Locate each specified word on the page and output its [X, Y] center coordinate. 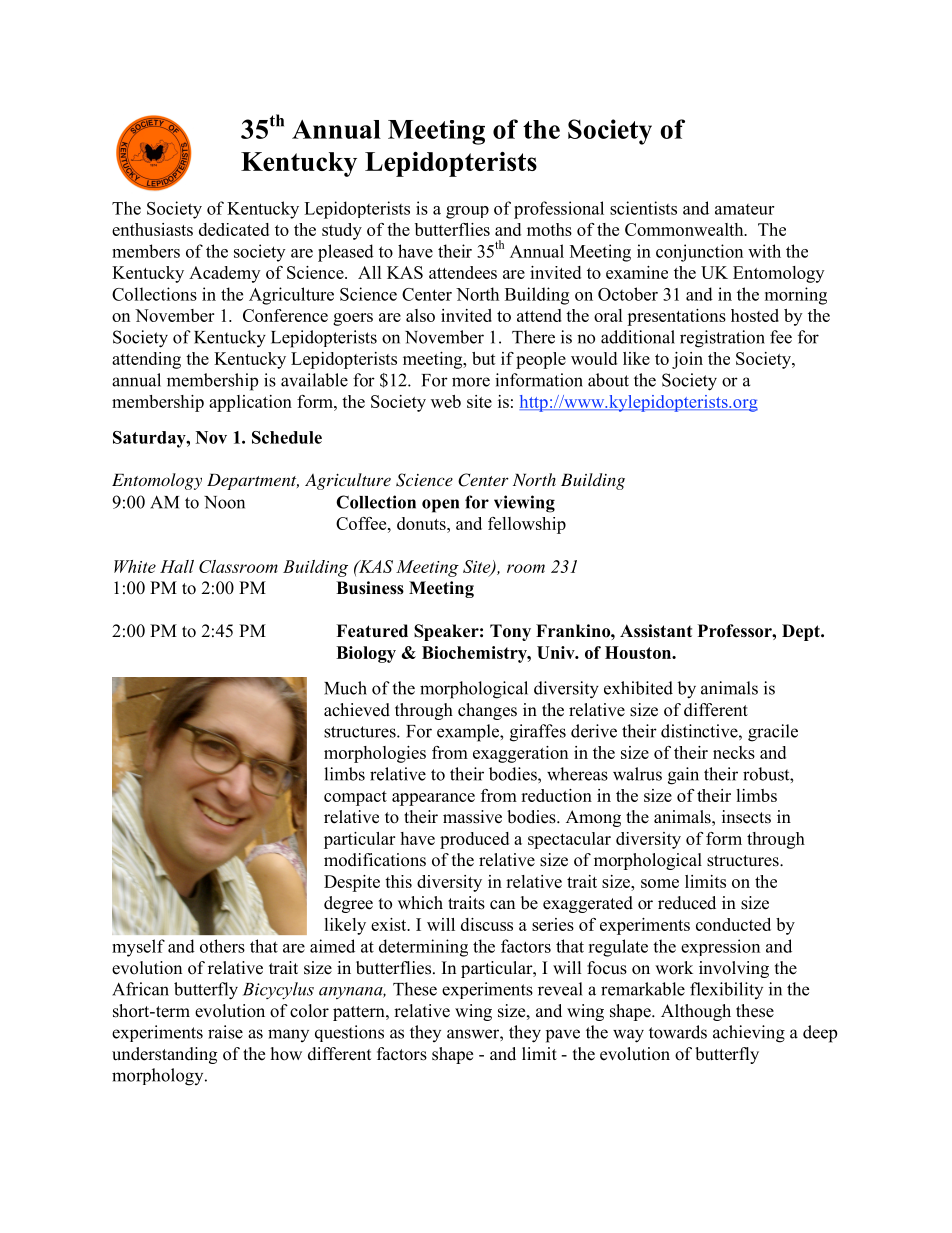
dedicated [234, 229]
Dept [802, 632]
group [467, 212]
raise [225, 1032]
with [764, 251]
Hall [177, 566]
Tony [510, 632]
